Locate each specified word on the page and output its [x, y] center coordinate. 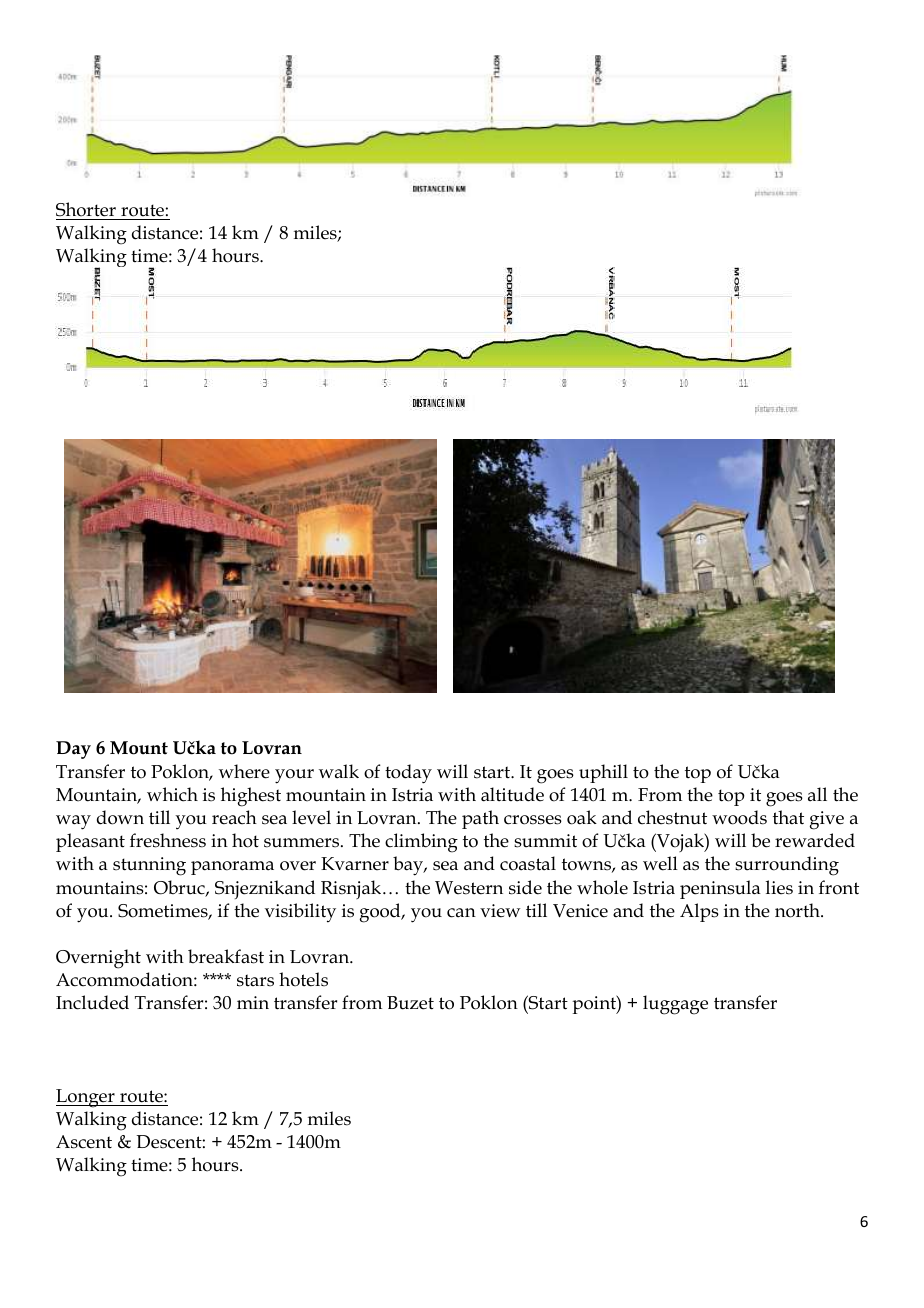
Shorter [86, 209]
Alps [699, 912]
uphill [603, 773]
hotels [303, 979]
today [408, 774]
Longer [86, 1098]
